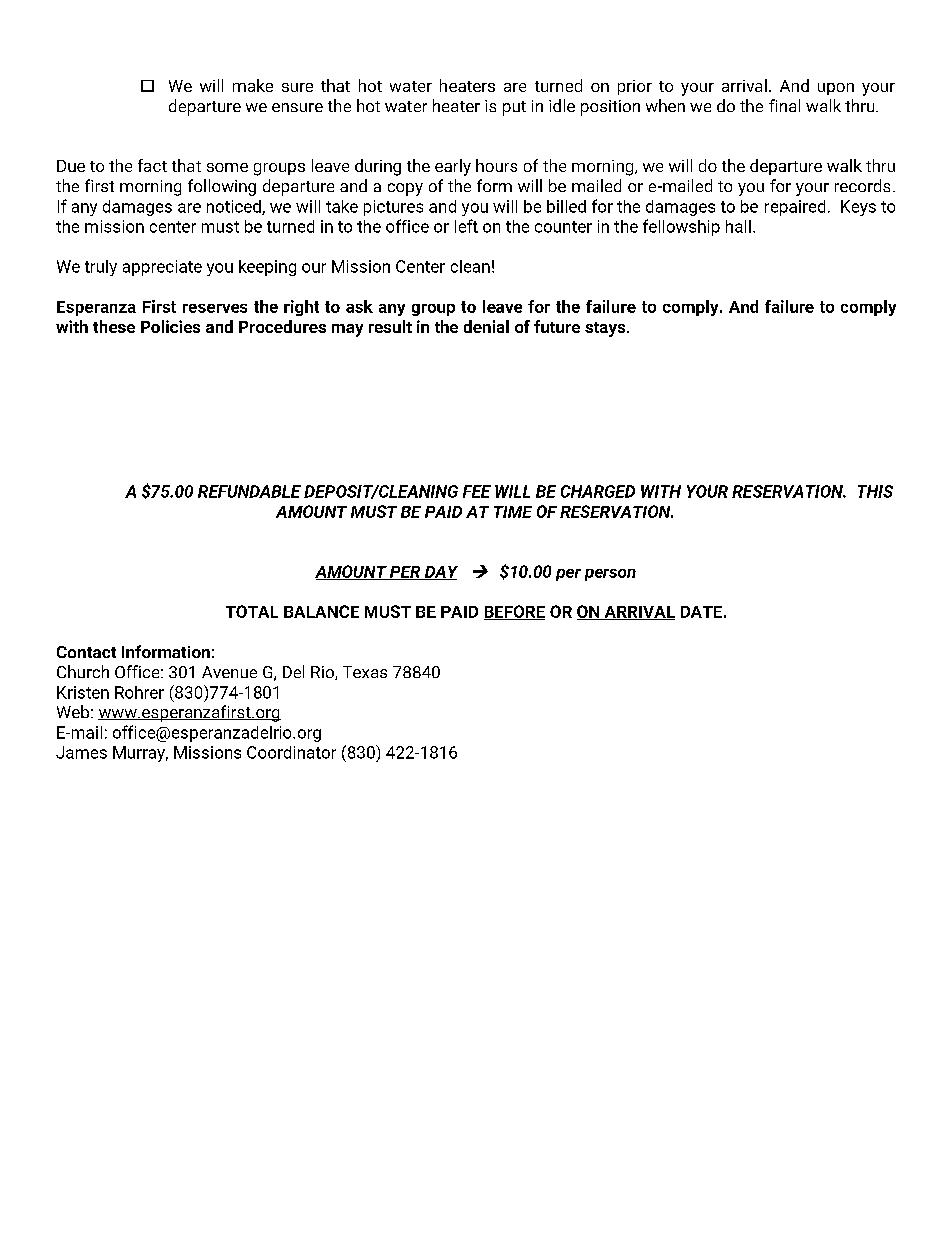 This document has width=952, height=1233. I want to click on THIS, so click(875, 491).
